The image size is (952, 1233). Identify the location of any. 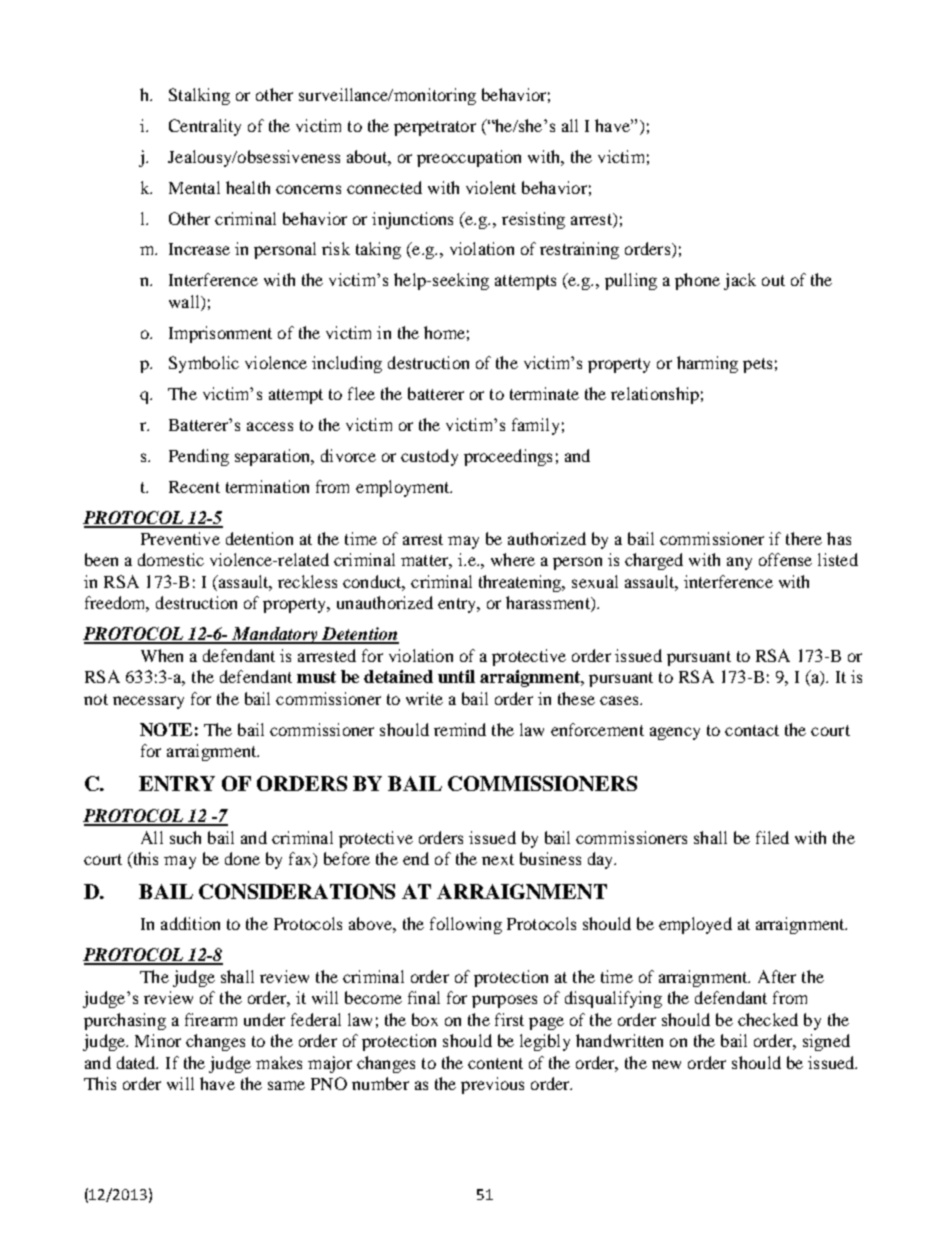
(739, 563).
